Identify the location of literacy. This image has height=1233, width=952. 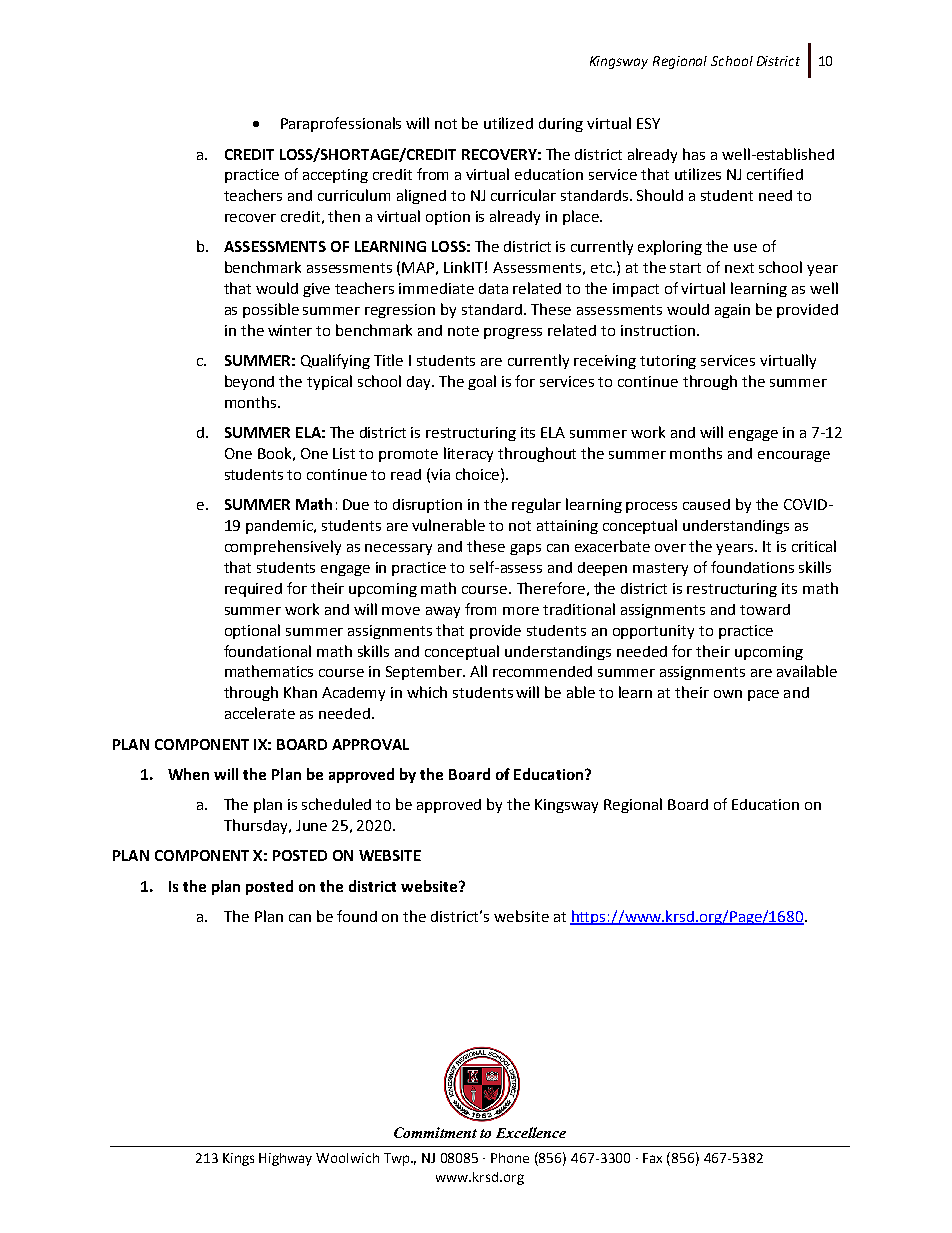
(468, 454).
